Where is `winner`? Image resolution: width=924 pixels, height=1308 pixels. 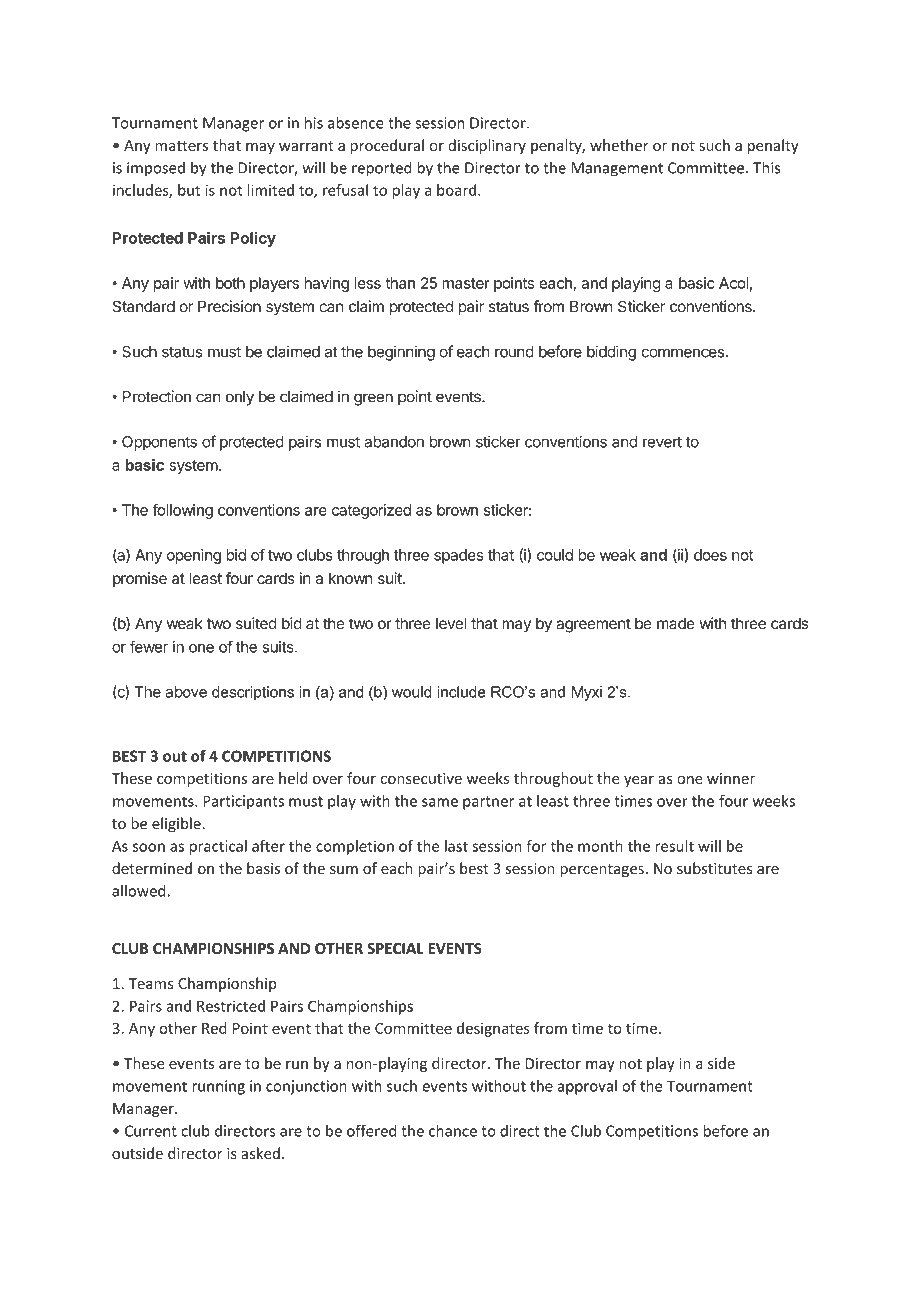 winner is located at coordinates (731, 778).
